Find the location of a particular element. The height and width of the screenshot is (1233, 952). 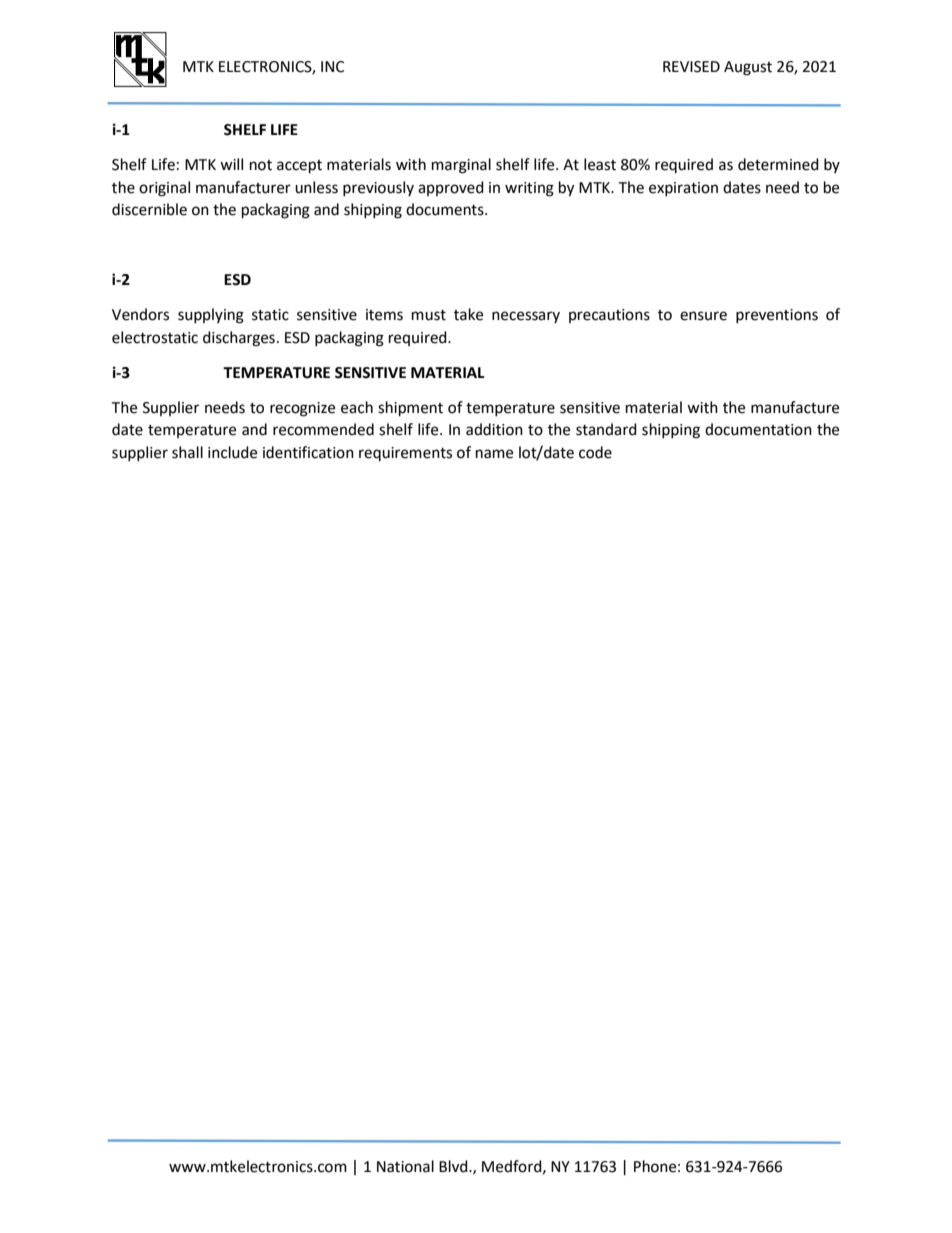

National is located at coordinates (405, 1166).
